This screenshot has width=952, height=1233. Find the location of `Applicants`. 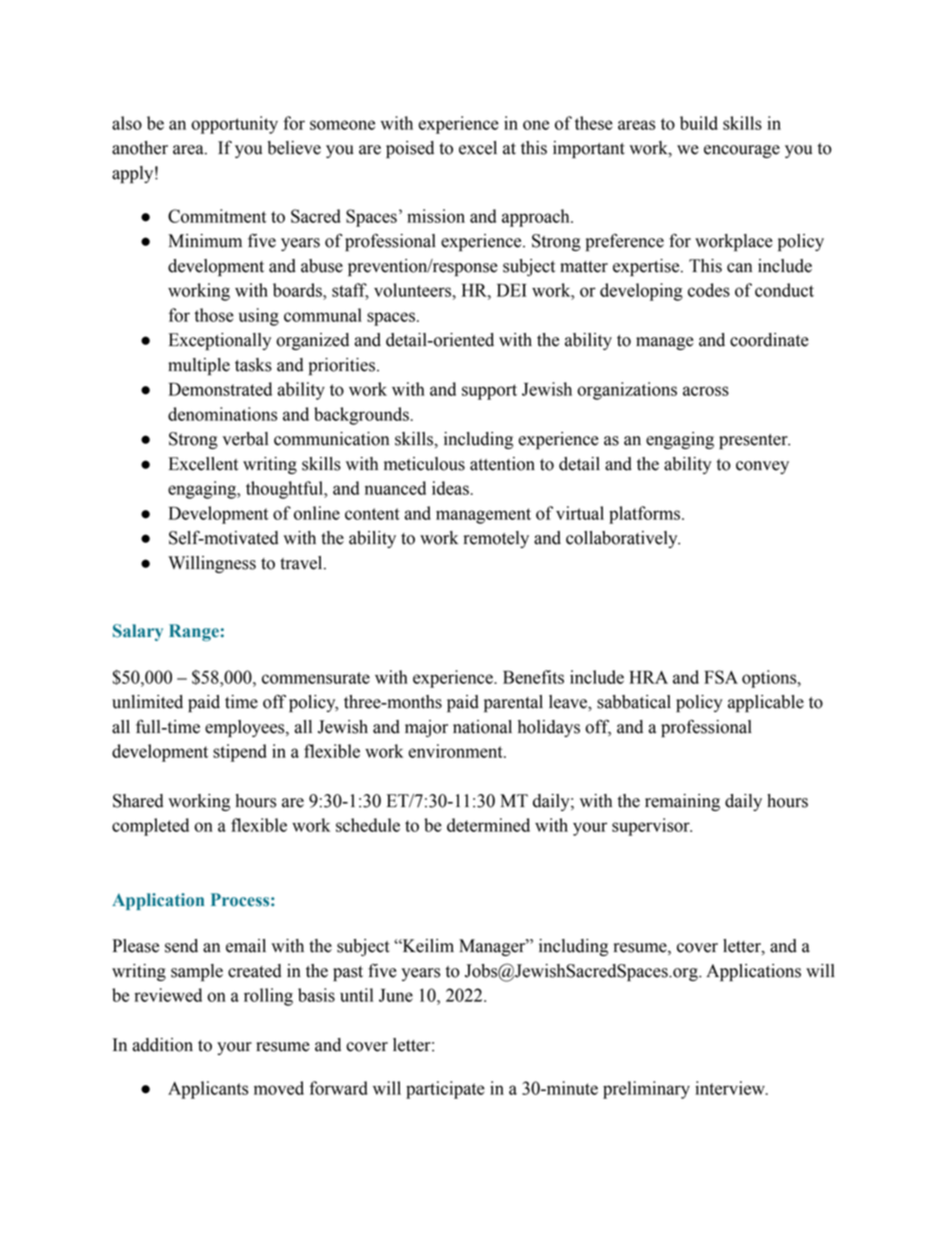

Applicants is located at coordinates (208, 1090).
